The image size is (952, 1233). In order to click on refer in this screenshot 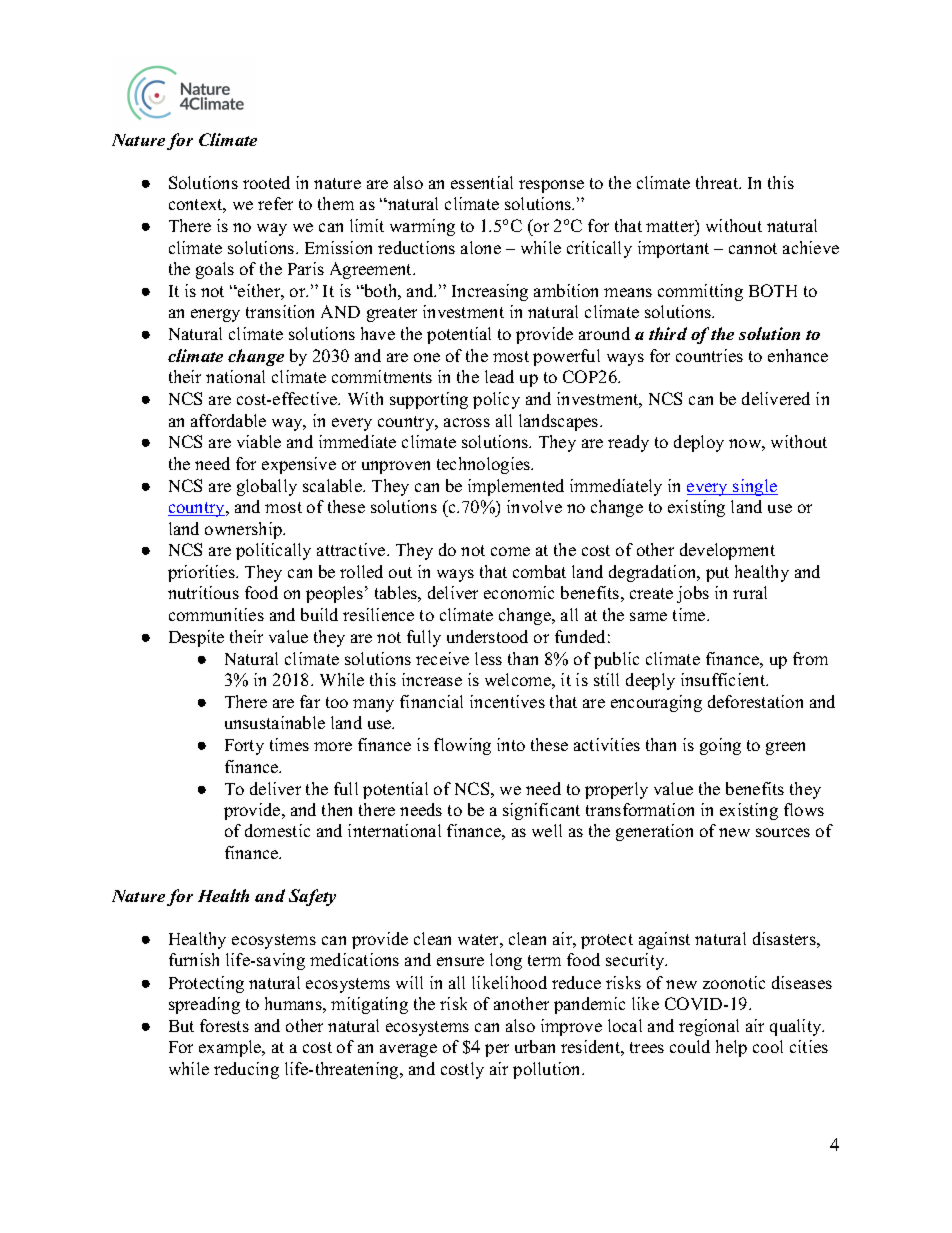, I will do `click(275, 203)`.
